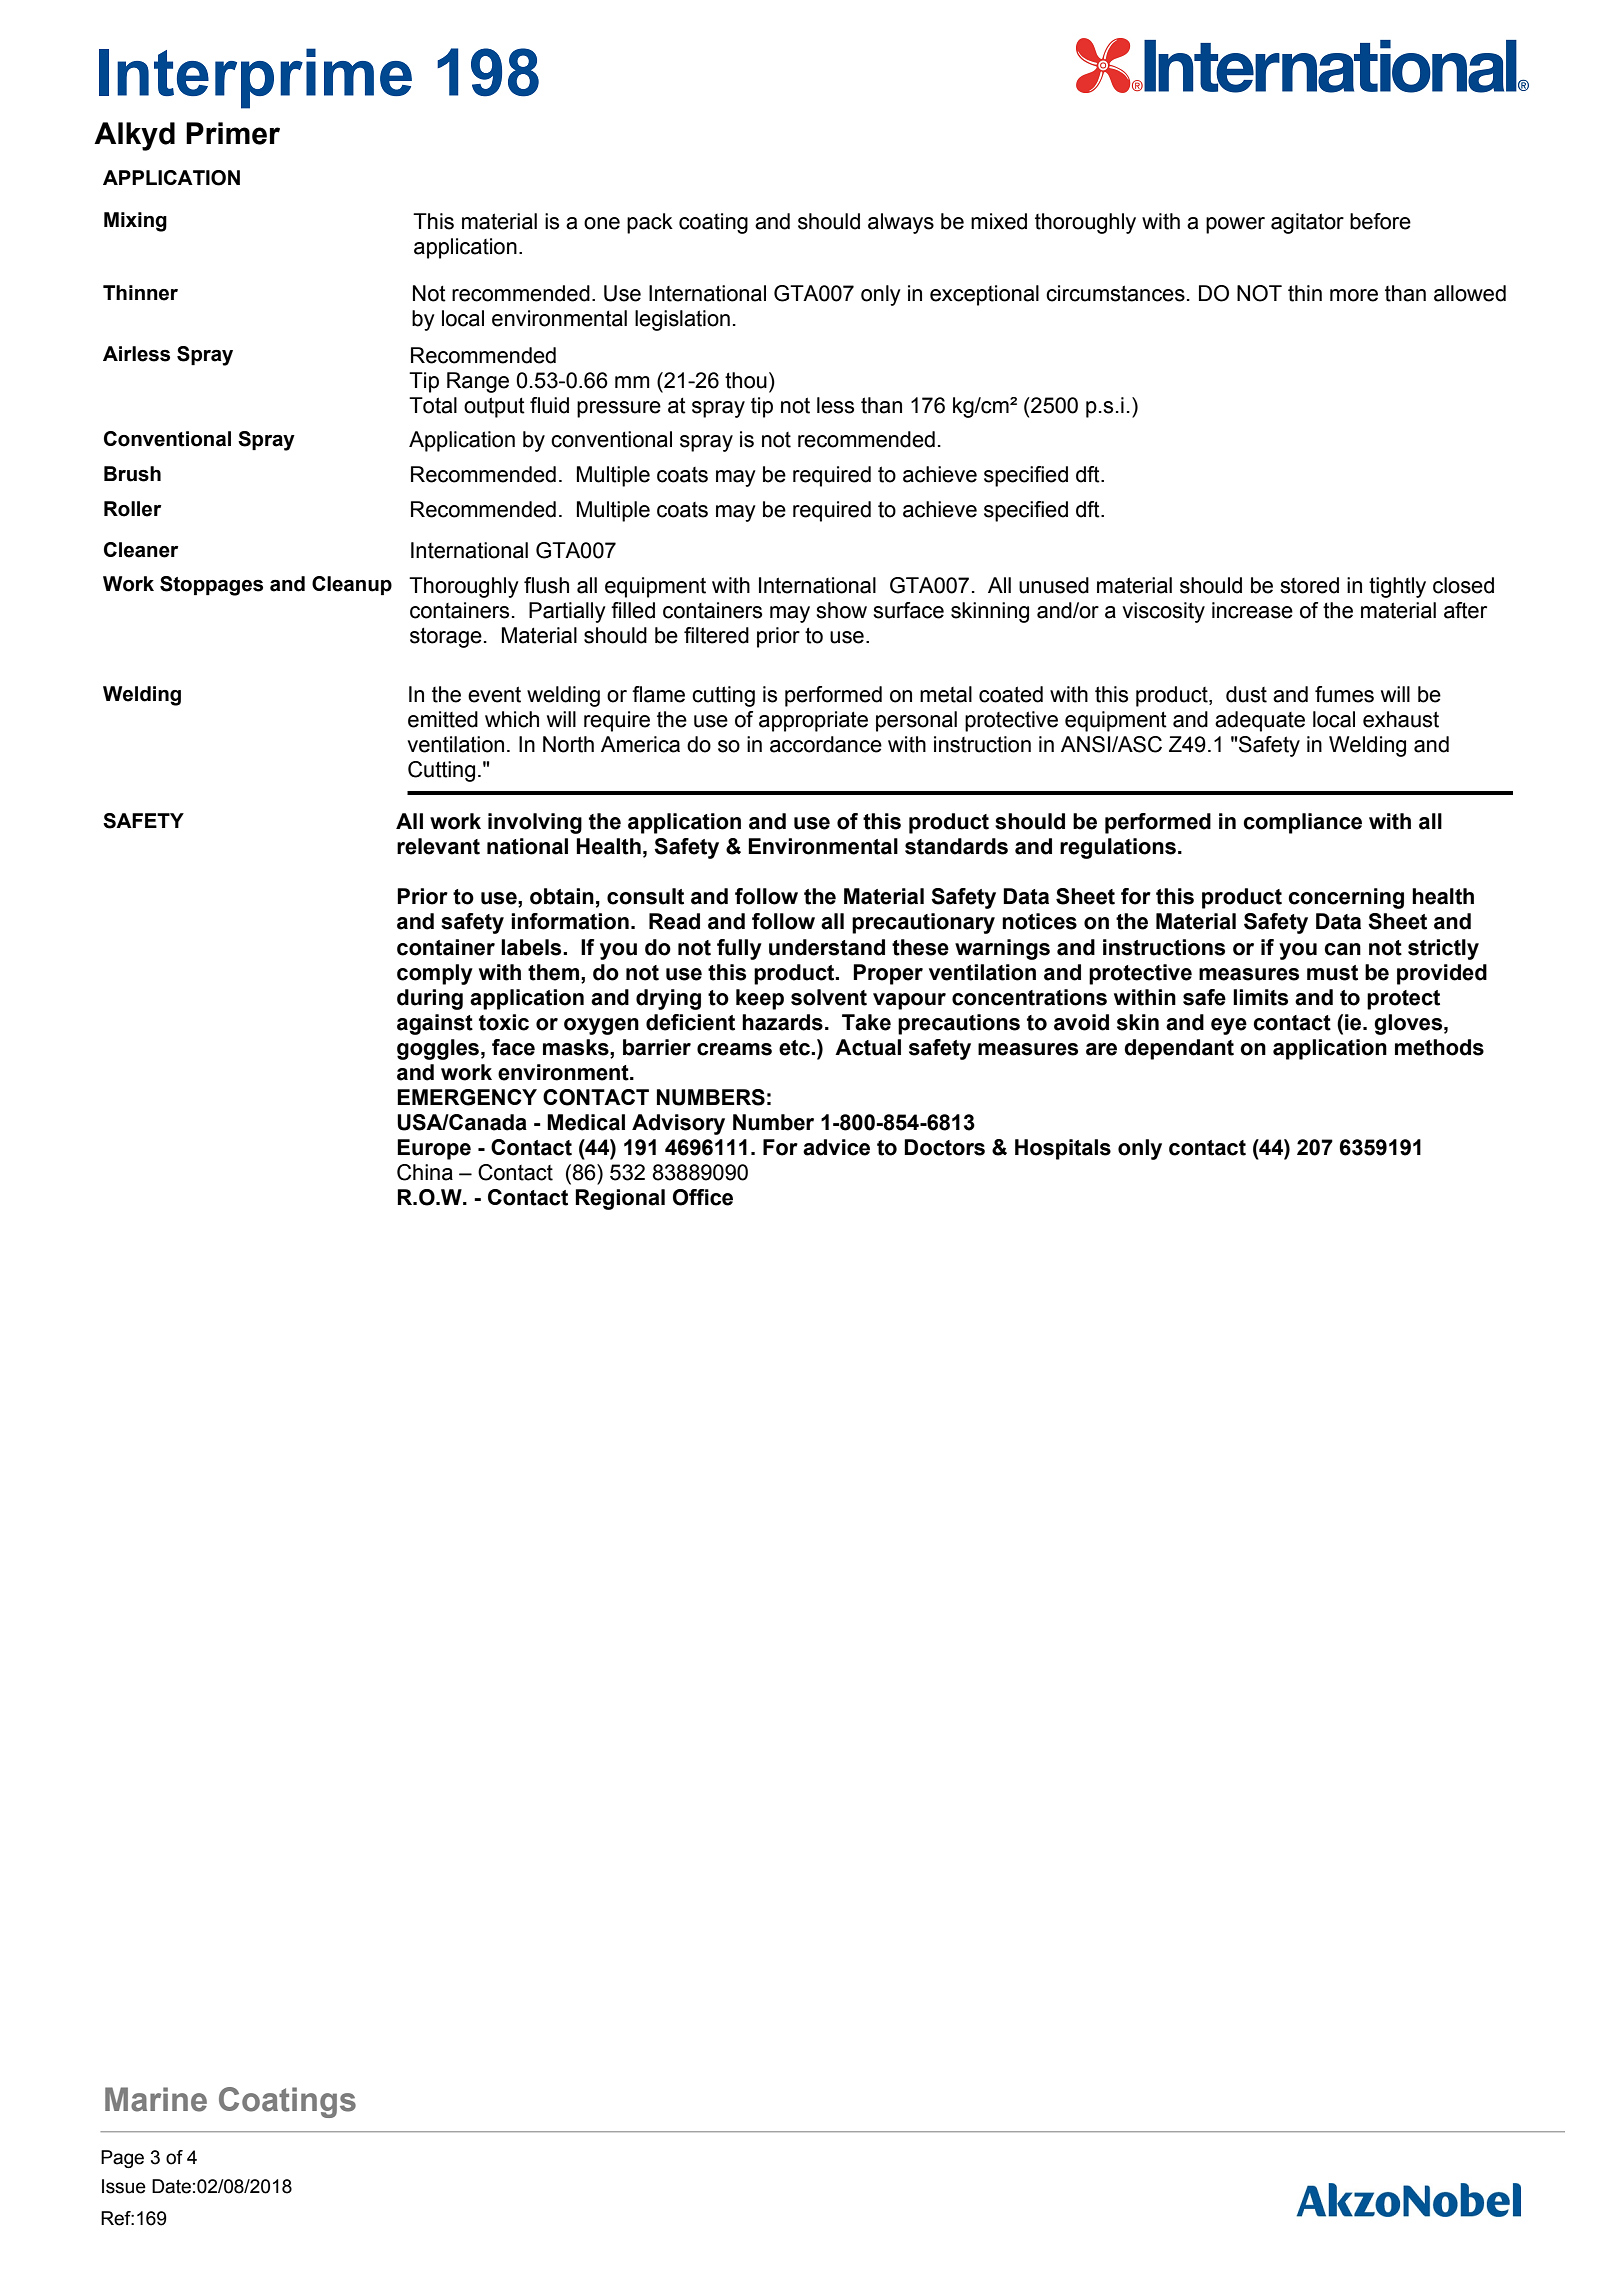  Describe the element at coordinates (124, 2186) in the screenshot. I see `Issue` at that location.
